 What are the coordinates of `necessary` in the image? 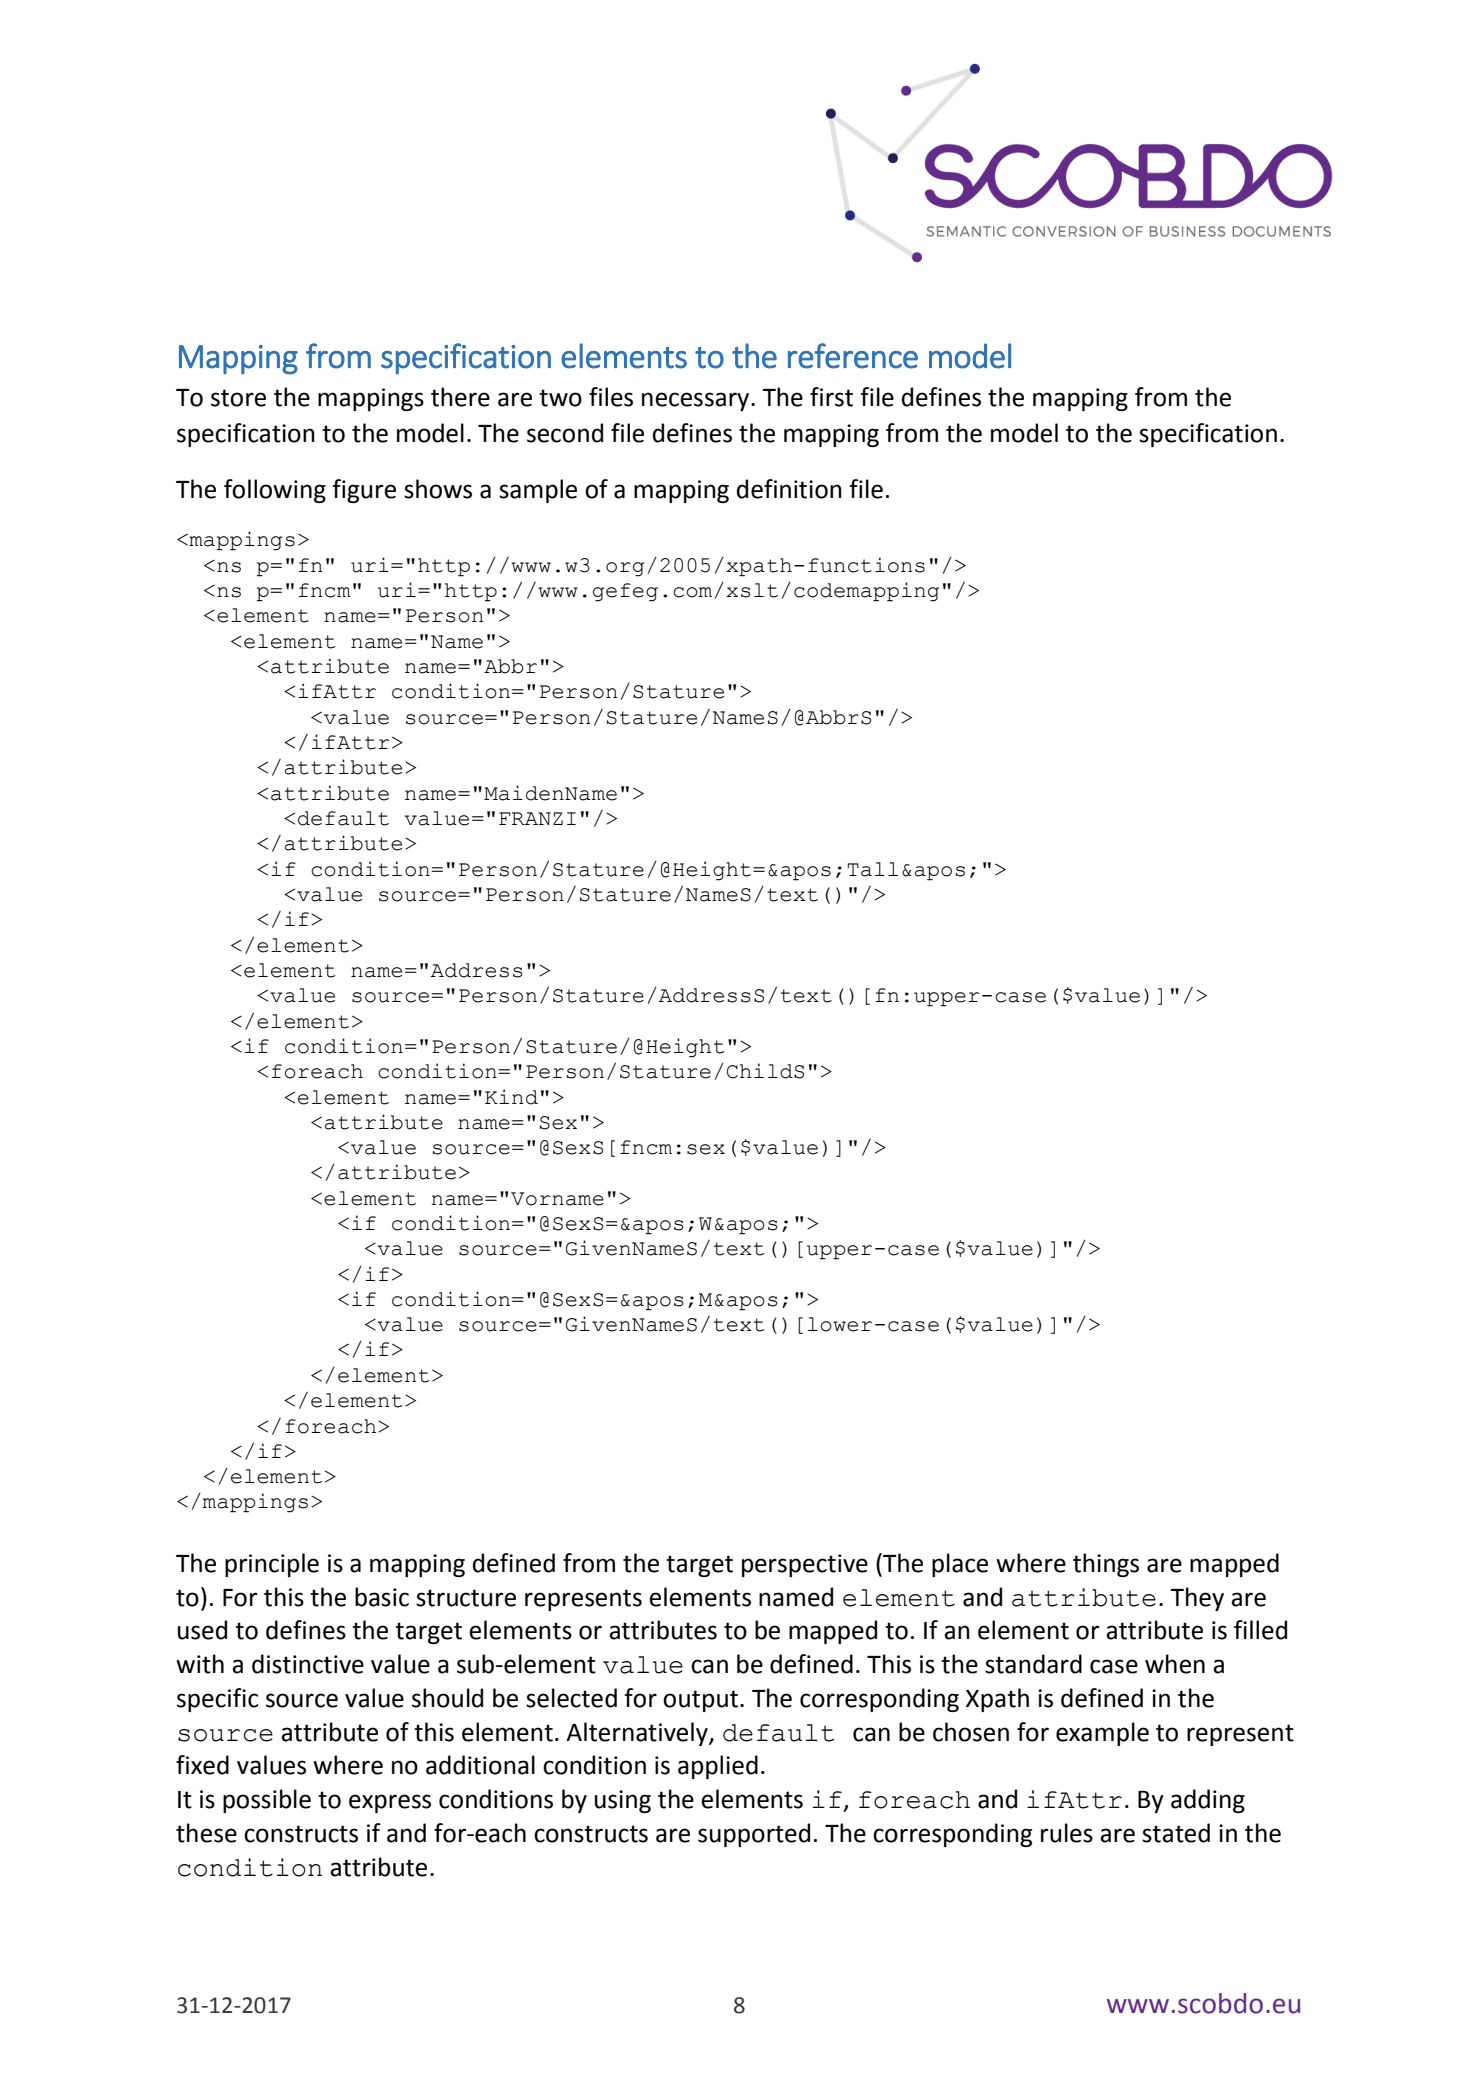 It's located at (697, 401).
